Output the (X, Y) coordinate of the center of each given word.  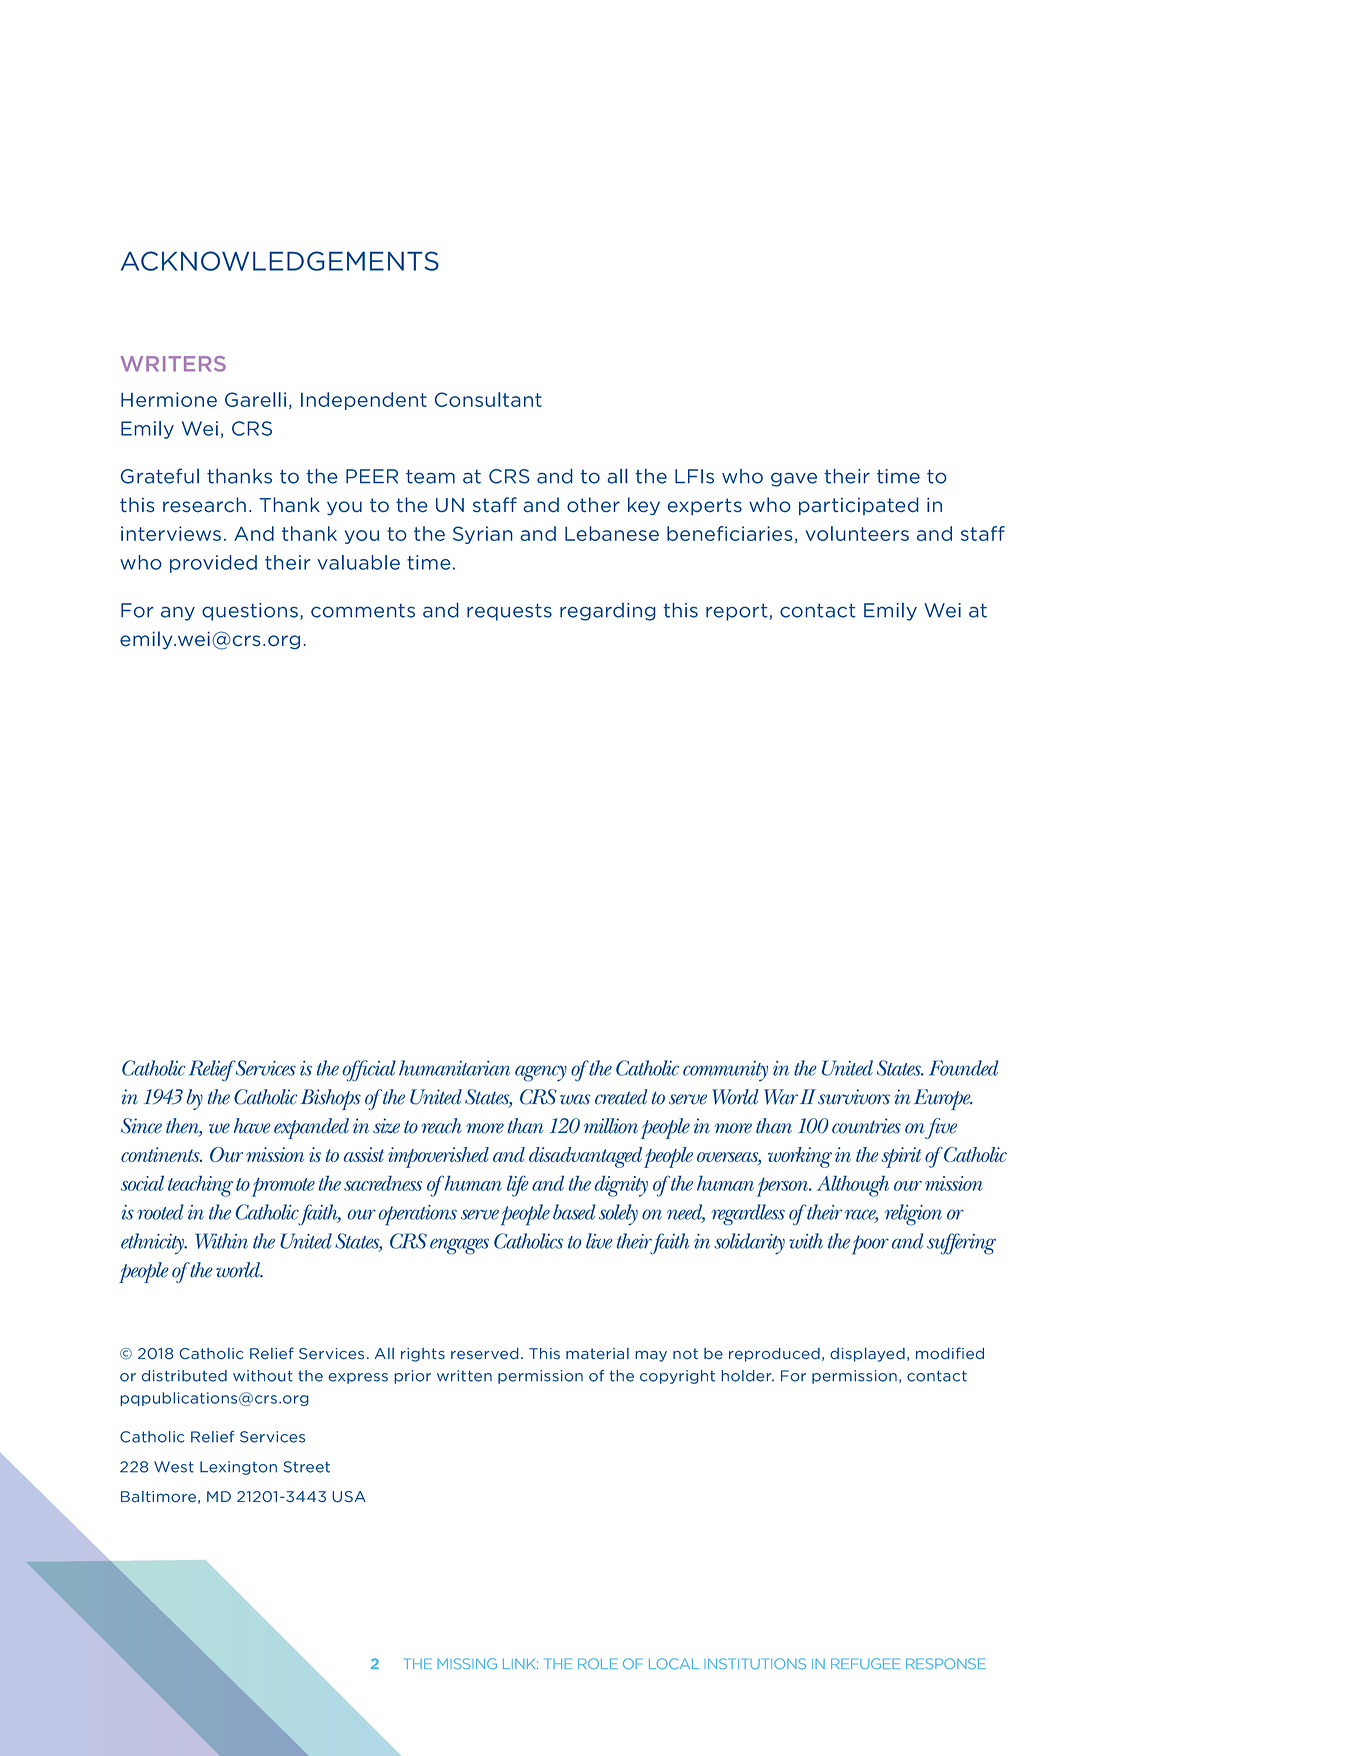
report (738, 612)
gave (794, 479)
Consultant (488, 399)
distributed (184, 1376)
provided (213, 564)
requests (509, 612)
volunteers (857, 533)
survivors (854, 1097)
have (252, 1126)
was (575, 1099)
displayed (867, 1355)
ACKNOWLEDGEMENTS (280, 261)
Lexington (238, 1468)
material (597, 1354)
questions (250, 612)
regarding (608, 612)
